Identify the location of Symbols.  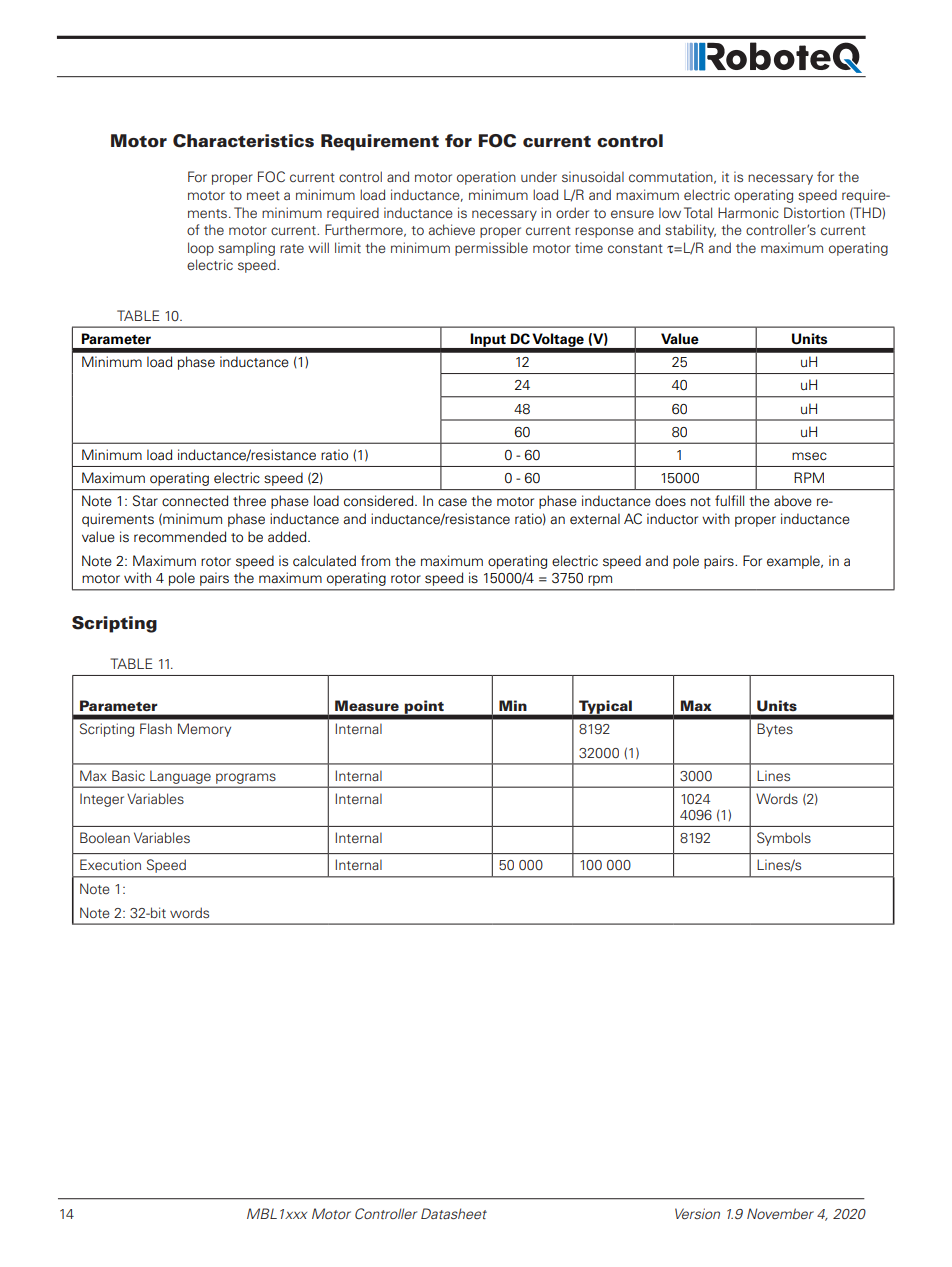
(784, 839).
